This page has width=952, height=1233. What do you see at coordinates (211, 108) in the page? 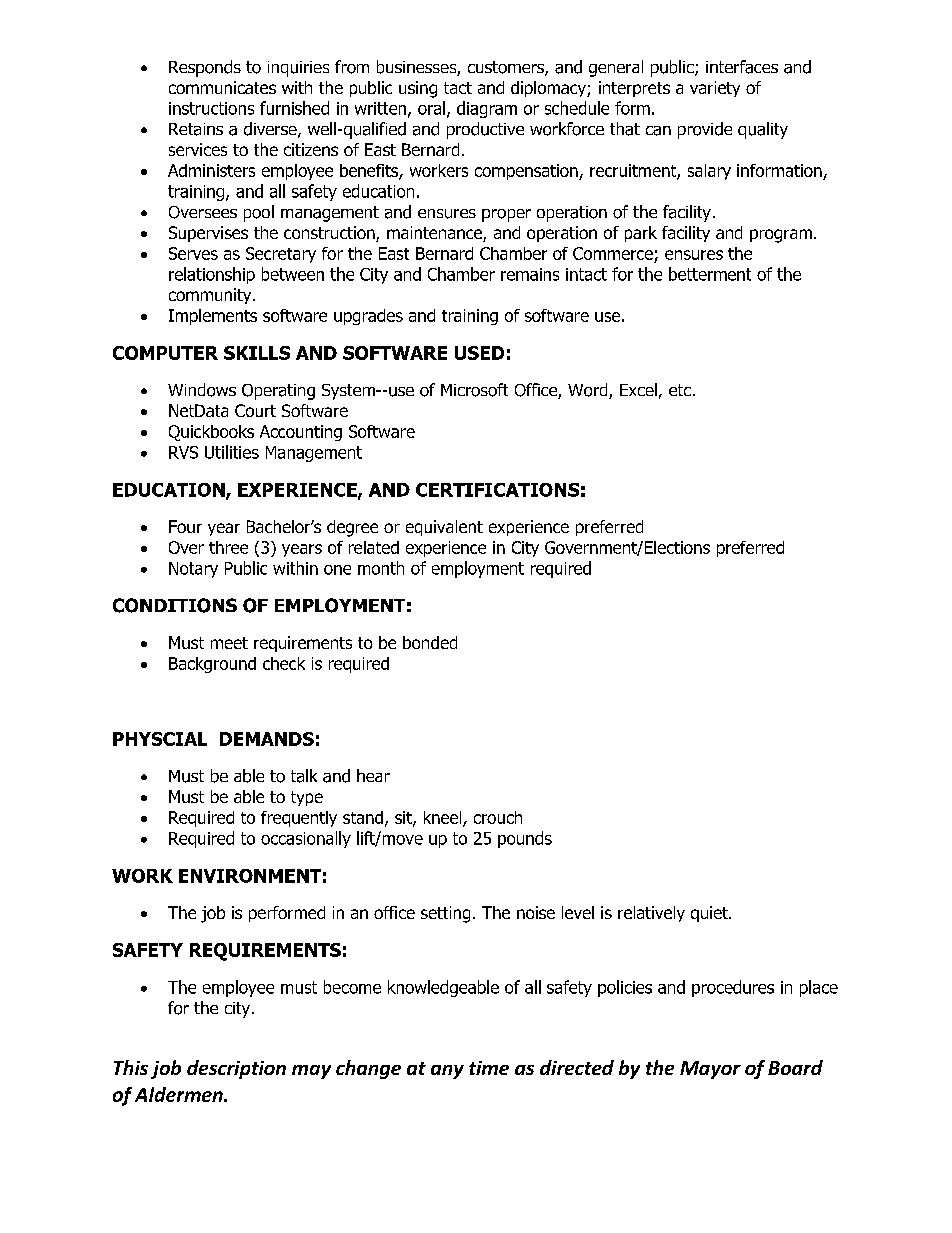
I see `instructions` at bounding box center [211, 108].
